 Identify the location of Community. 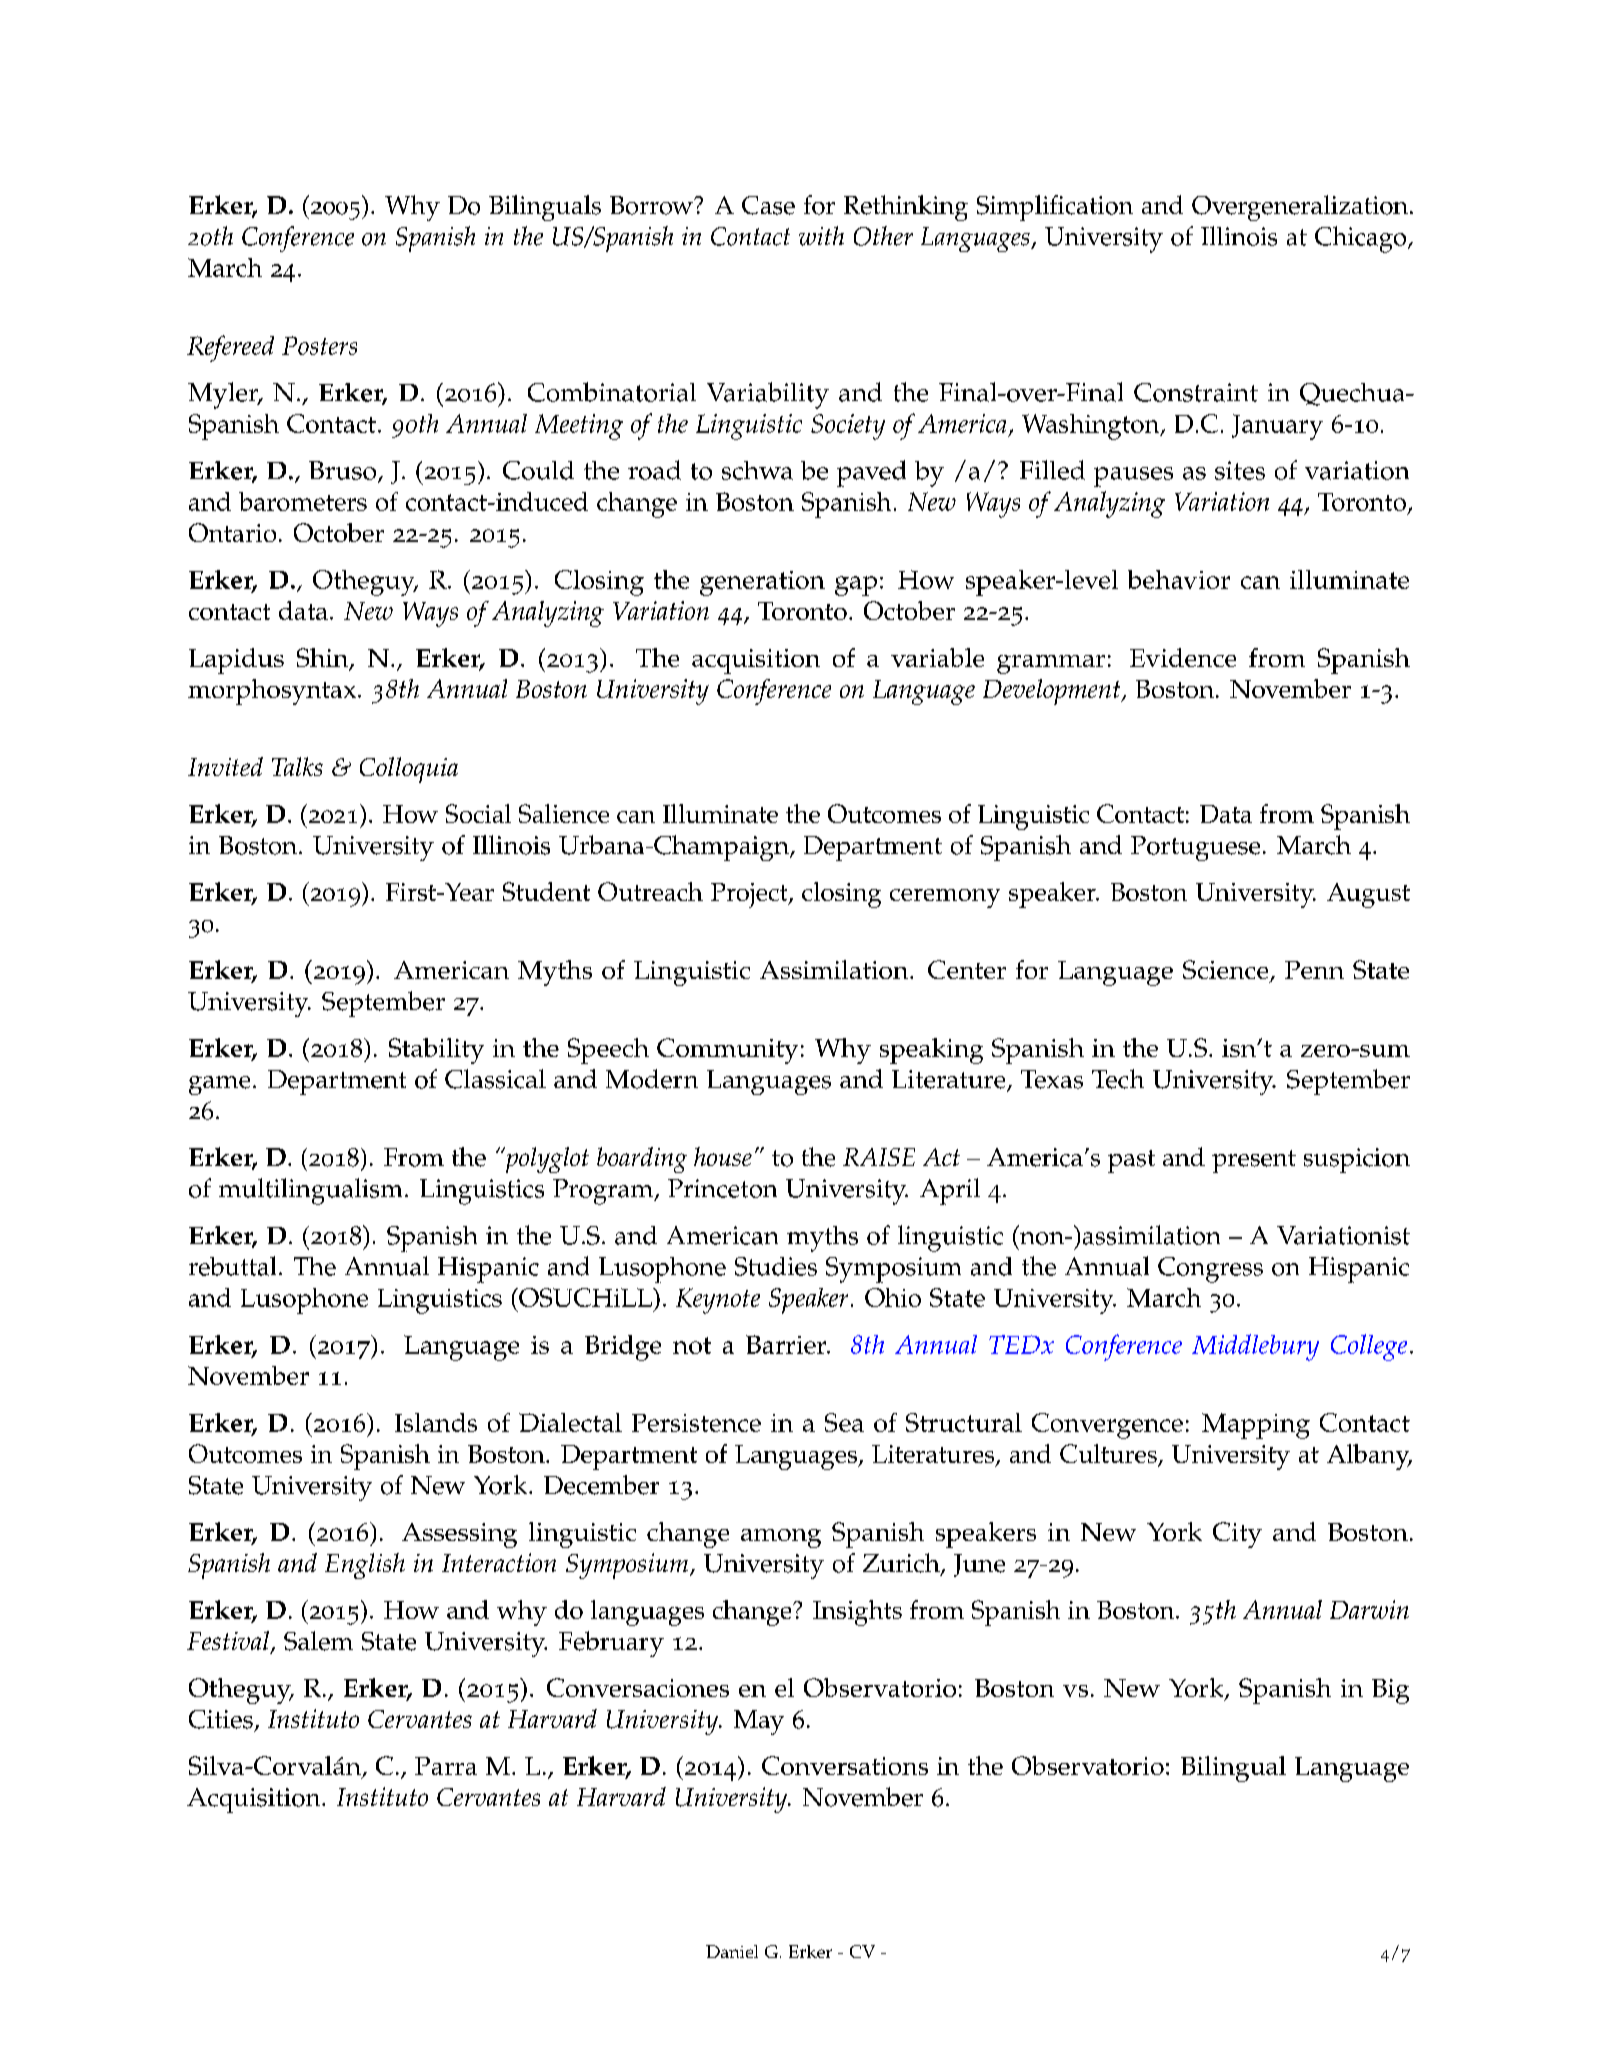
(727, 1051).
